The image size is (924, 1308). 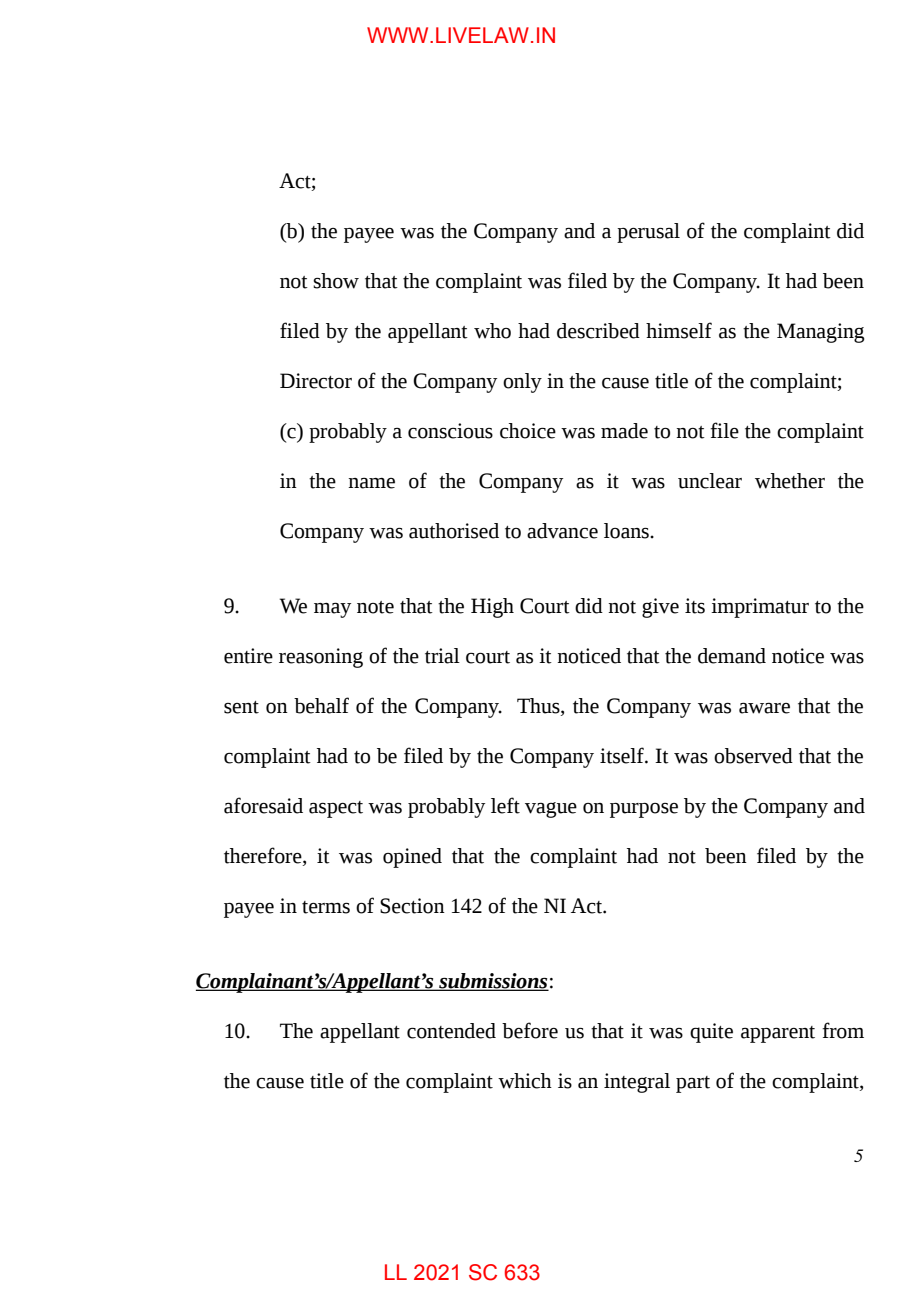 What do you see at coordinates (451, 1031) in the page?
I see `contended` at bounding box center [451, 1031].
